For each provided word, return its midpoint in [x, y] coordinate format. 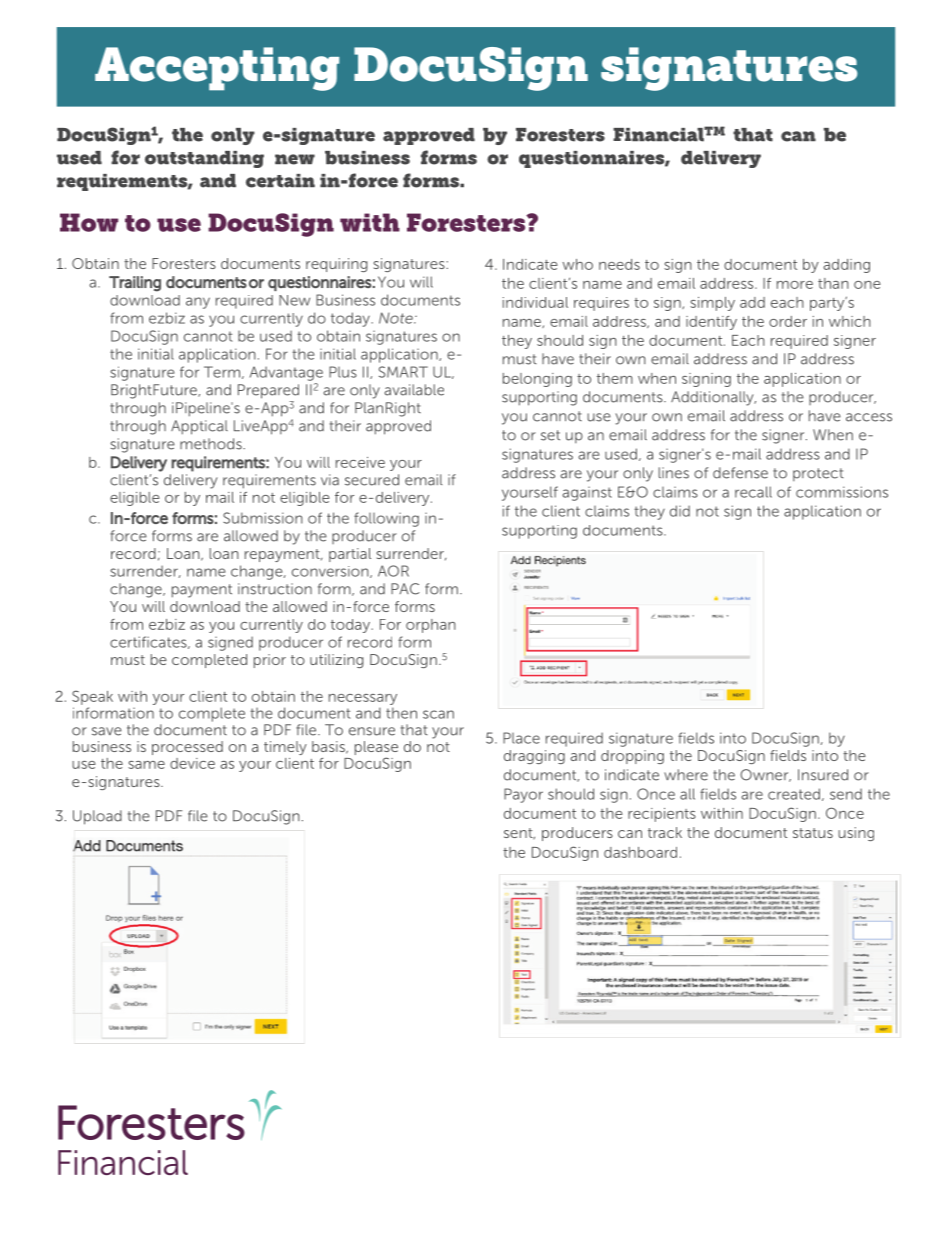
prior [270, 661]
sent [519, 834]
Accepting [217, 69]
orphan [431, 626]
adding [846, 266]
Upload [97, 817]
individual [535, 302]
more [795, 285]
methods [212, 444]
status [813, 833]
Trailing [135, 284]
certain [280, 181]
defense [740, 473]
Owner [765, 775]
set [550, 435]
